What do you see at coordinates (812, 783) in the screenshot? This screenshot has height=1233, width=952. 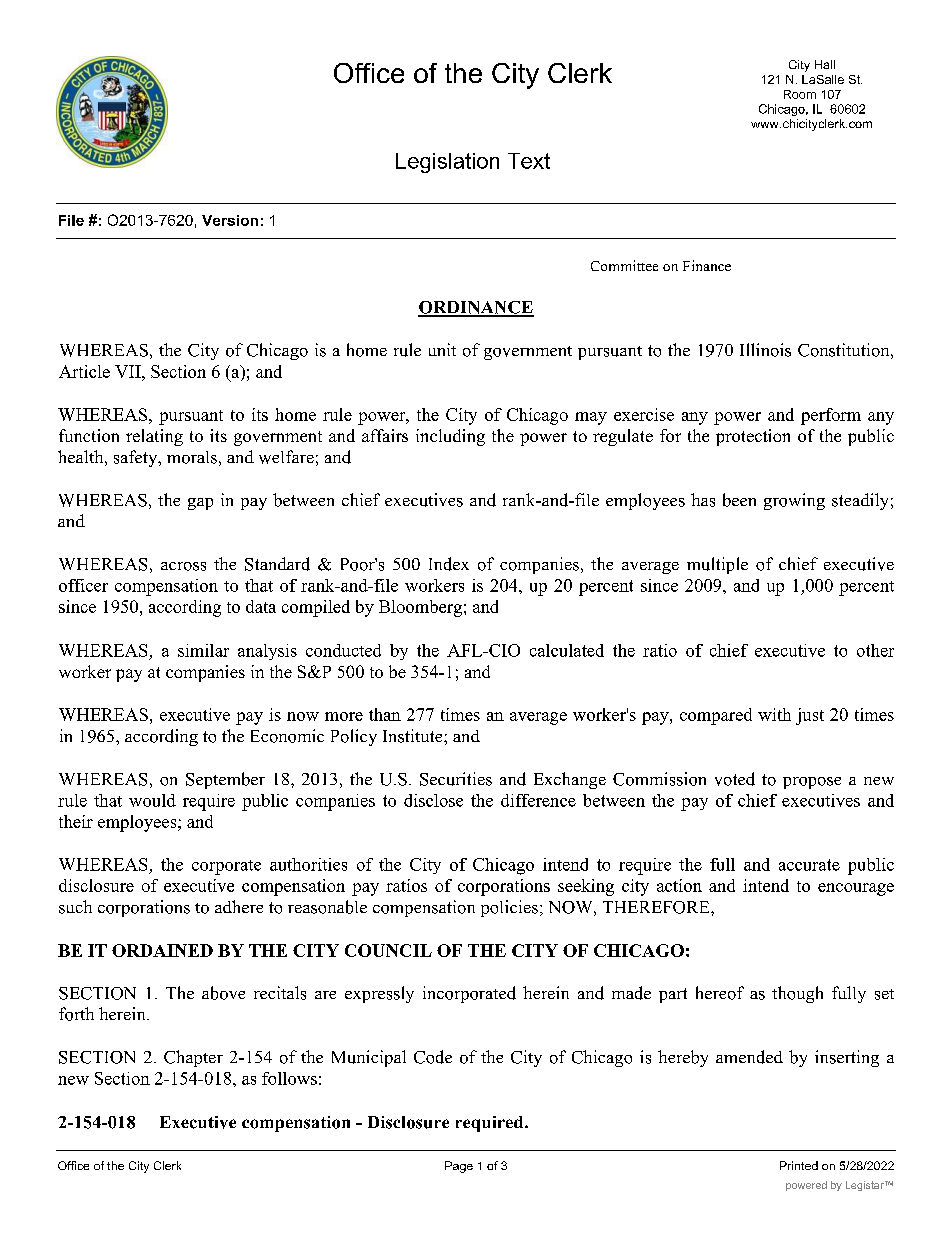 I see `propose` at bounding box center [812, 783].
